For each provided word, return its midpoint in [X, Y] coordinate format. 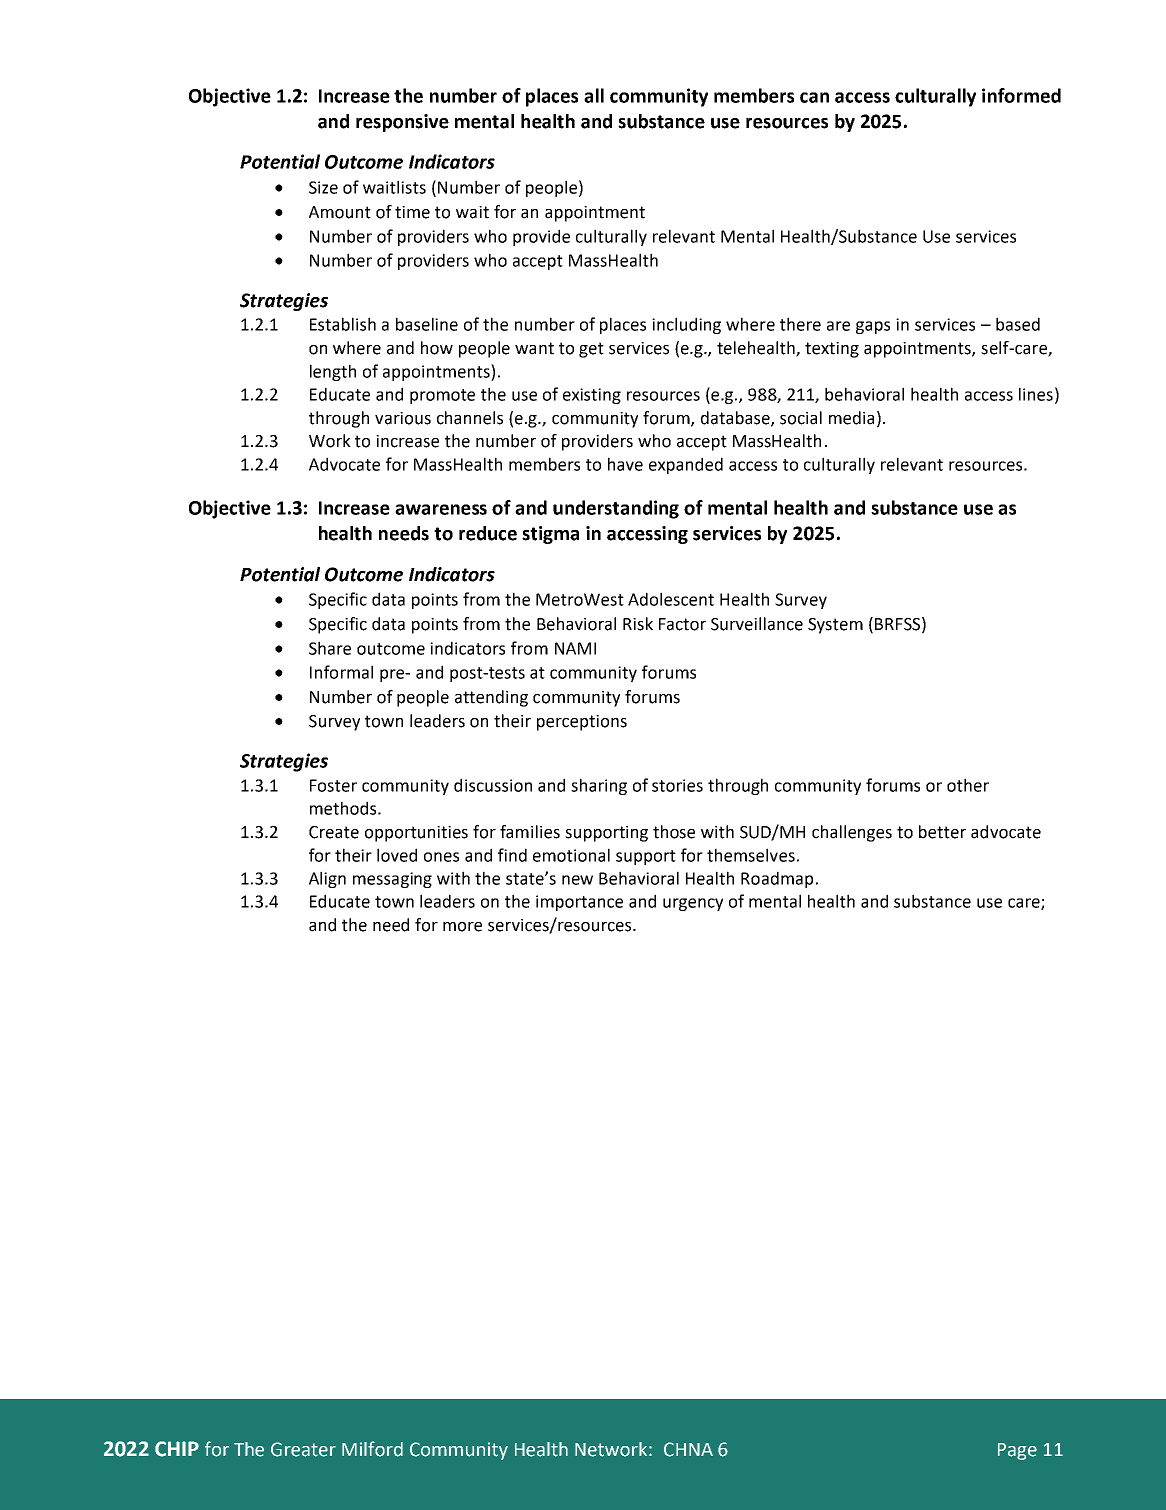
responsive [402, 123]
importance [579, 903]
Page [1017, 1451]
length [333, 372]
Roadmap [777, 879]
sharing [599, 786]
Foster [333, 785]
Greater [303, 1449]
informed [1021, 95]
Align [327, 879]
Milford [372, 1449]
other [968, 785]
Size [323, 187]
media [851, 418]
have [625, 464]
